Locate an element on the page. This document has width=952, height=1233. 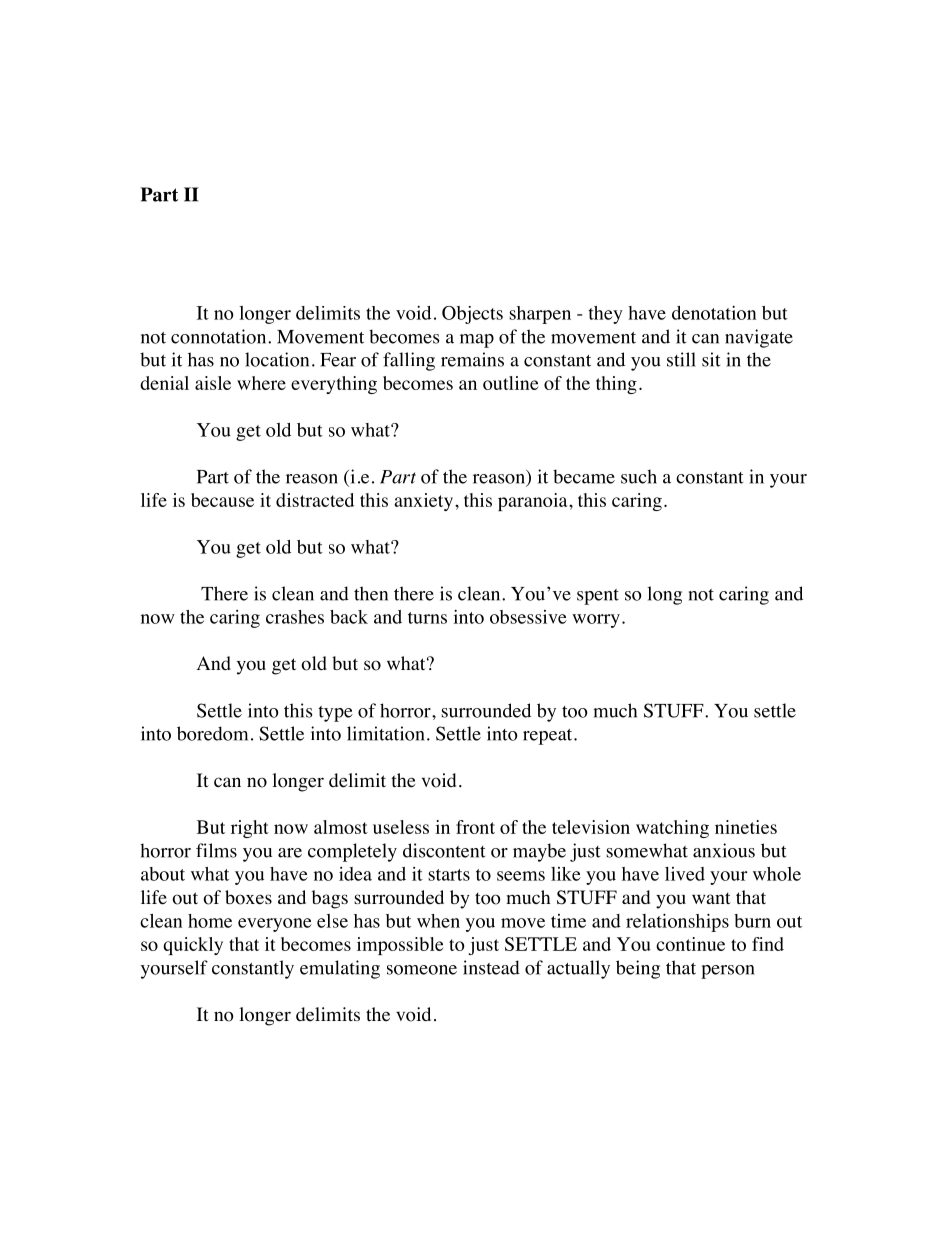
anxiety is located at coordinates (423, 502).
